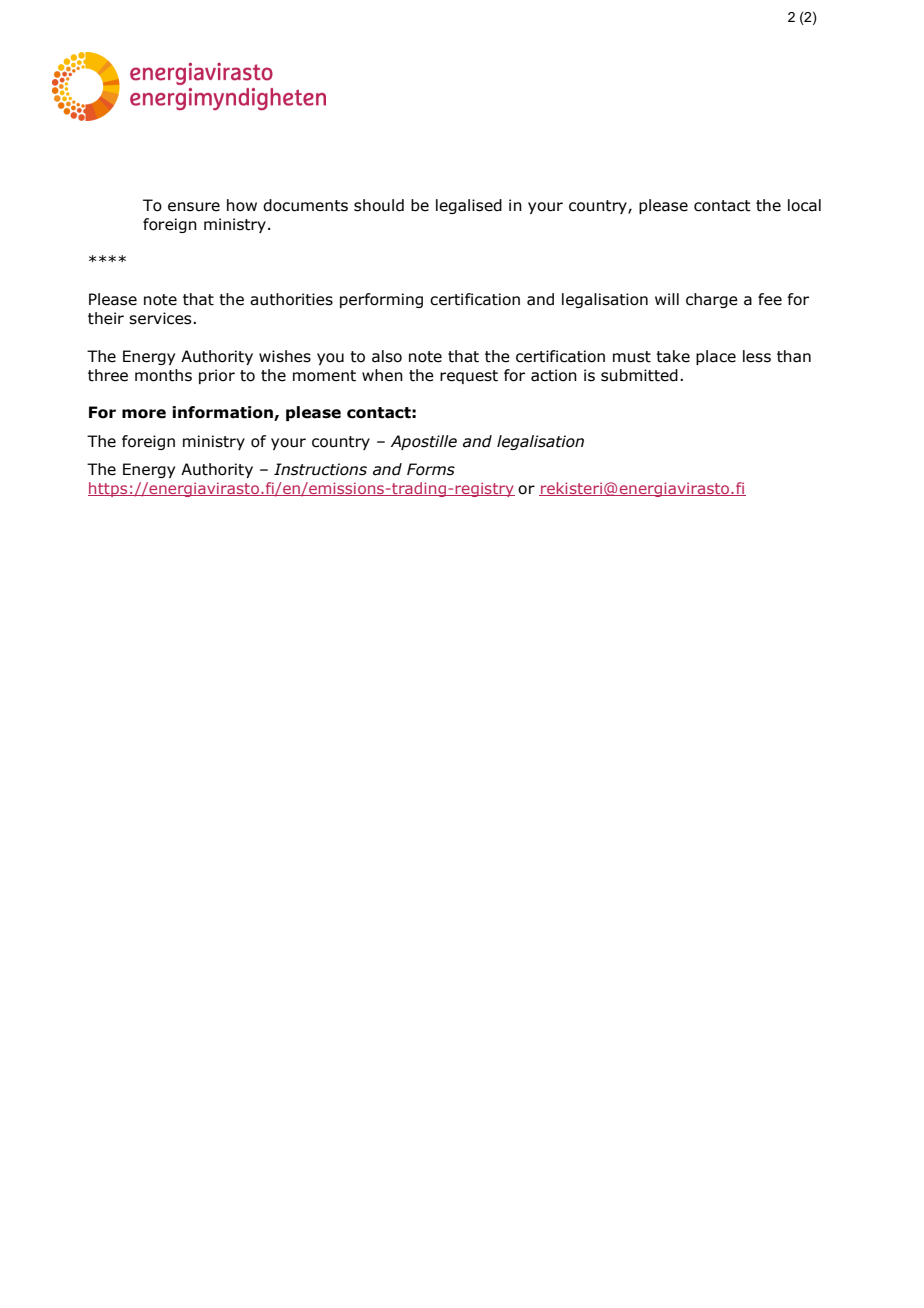 This page has height=1308, width=924. I want to click on ensure, so click(194, 207).
